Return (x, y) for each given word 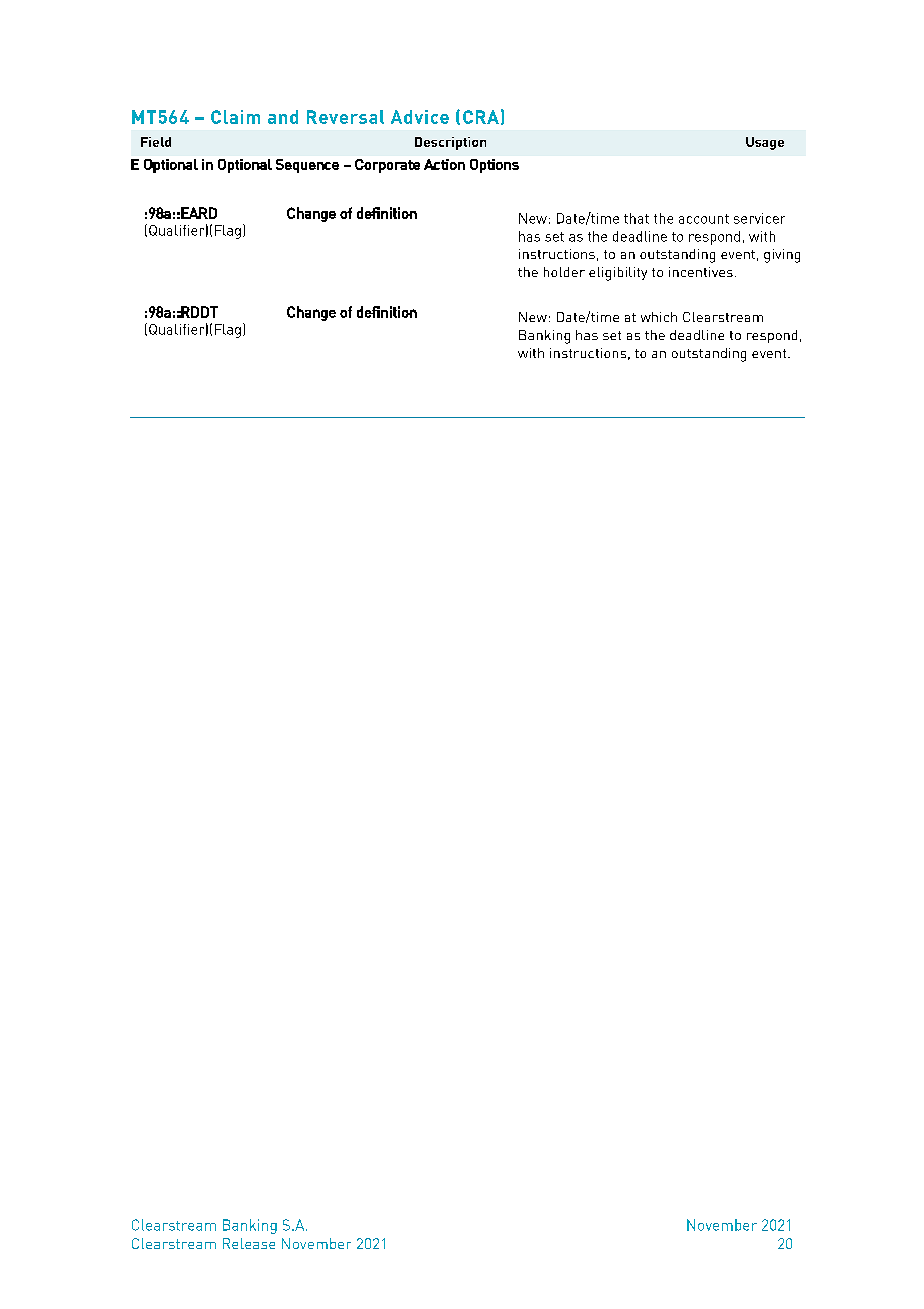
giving (782, 256)
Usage (765, 143)
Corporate (387, 166)
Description (450, 143)
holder (564, 272)
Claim (235, 117)
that (636, 218)
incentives (701, 272)
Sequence (307, 166)
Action (444, 164)
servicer (759, 218)
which (659, 317)
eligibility (618, 274)
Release (249, 1243)
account (704, 219)
